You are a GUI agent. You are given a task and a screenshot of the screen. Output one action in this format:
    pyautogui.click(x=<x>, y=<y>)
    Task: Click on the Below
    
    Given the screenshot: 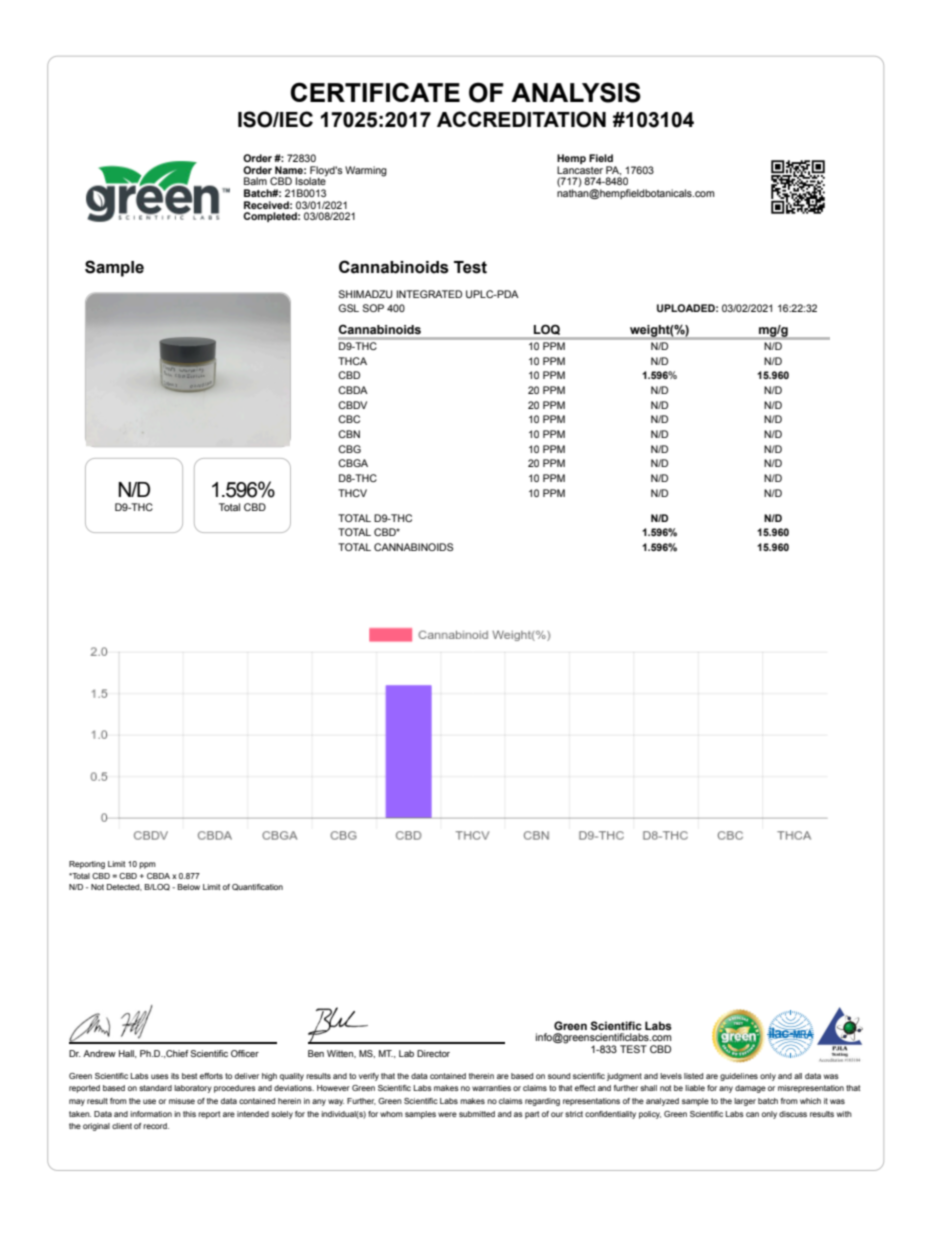 What is the action you would take?
    pyautogui.click(x=189, y=887)
